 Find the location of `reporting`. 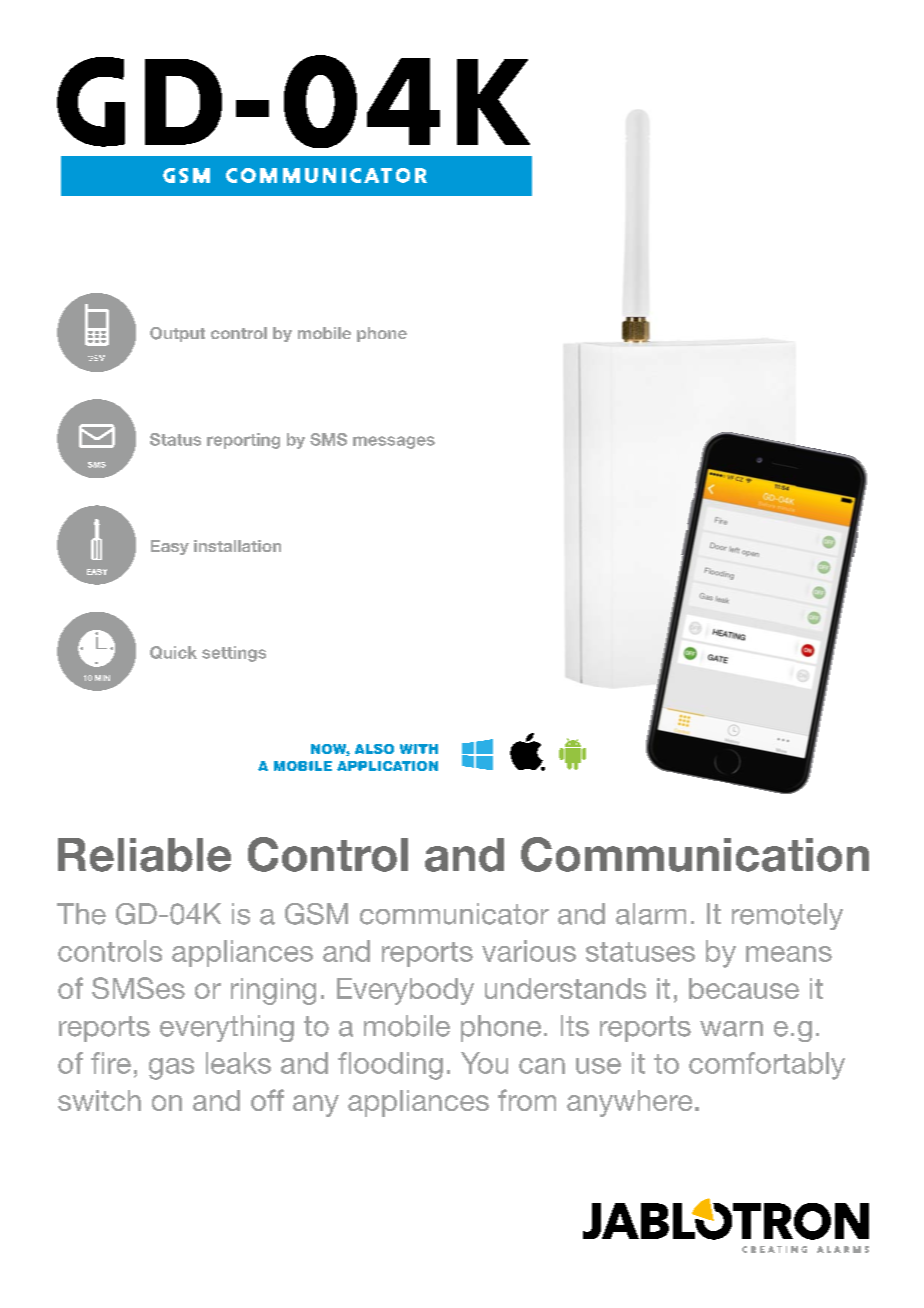

reporting is located at coordinates (243, 441).
